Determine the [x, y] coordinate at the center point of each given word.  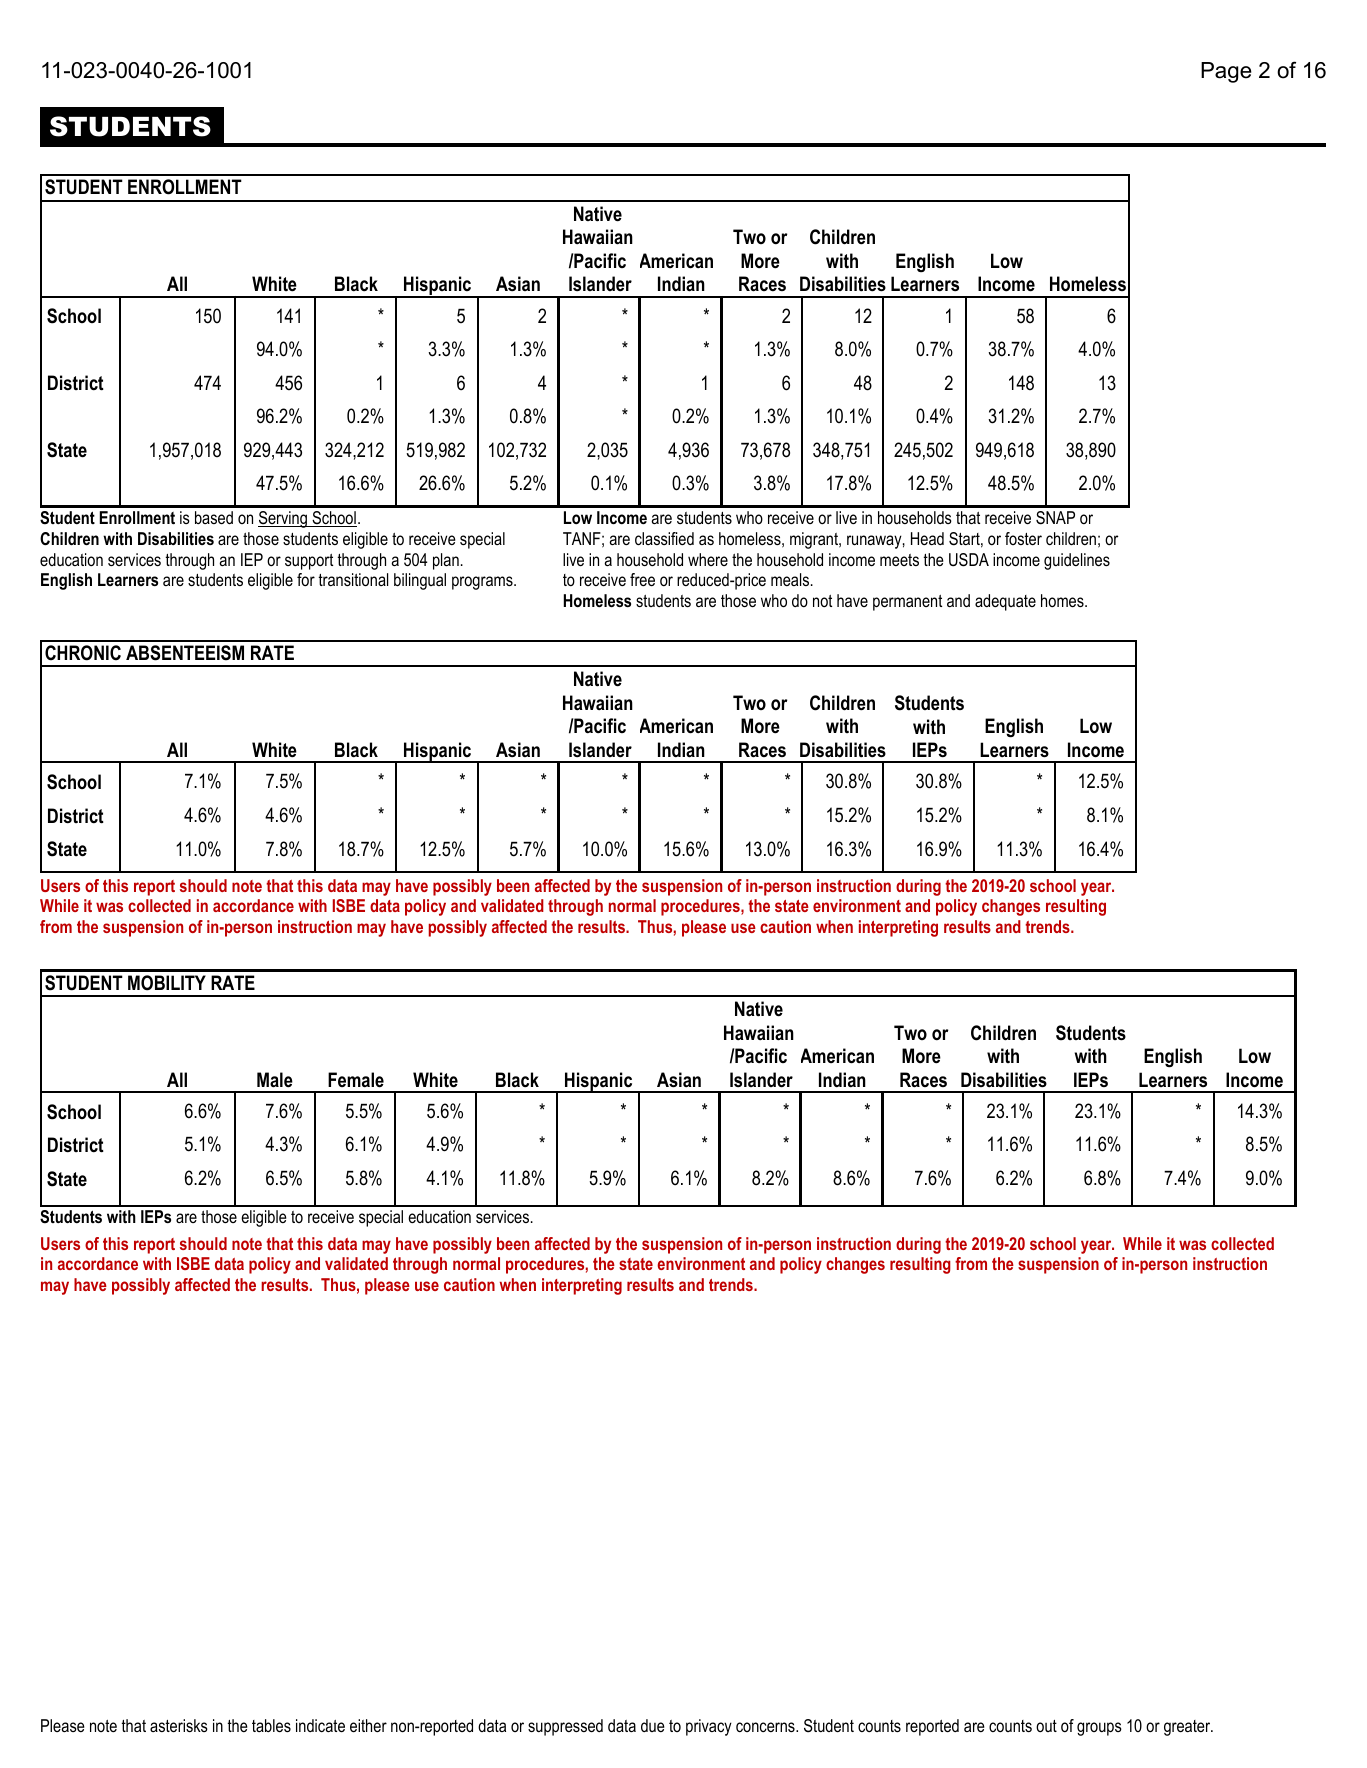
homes [1063, 600]
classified [664, 538]
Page [1226, 72]
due [653, 1725]
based [214, 517]
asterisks [179, 1725]
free [642, 579]
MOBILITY [167, 983]
